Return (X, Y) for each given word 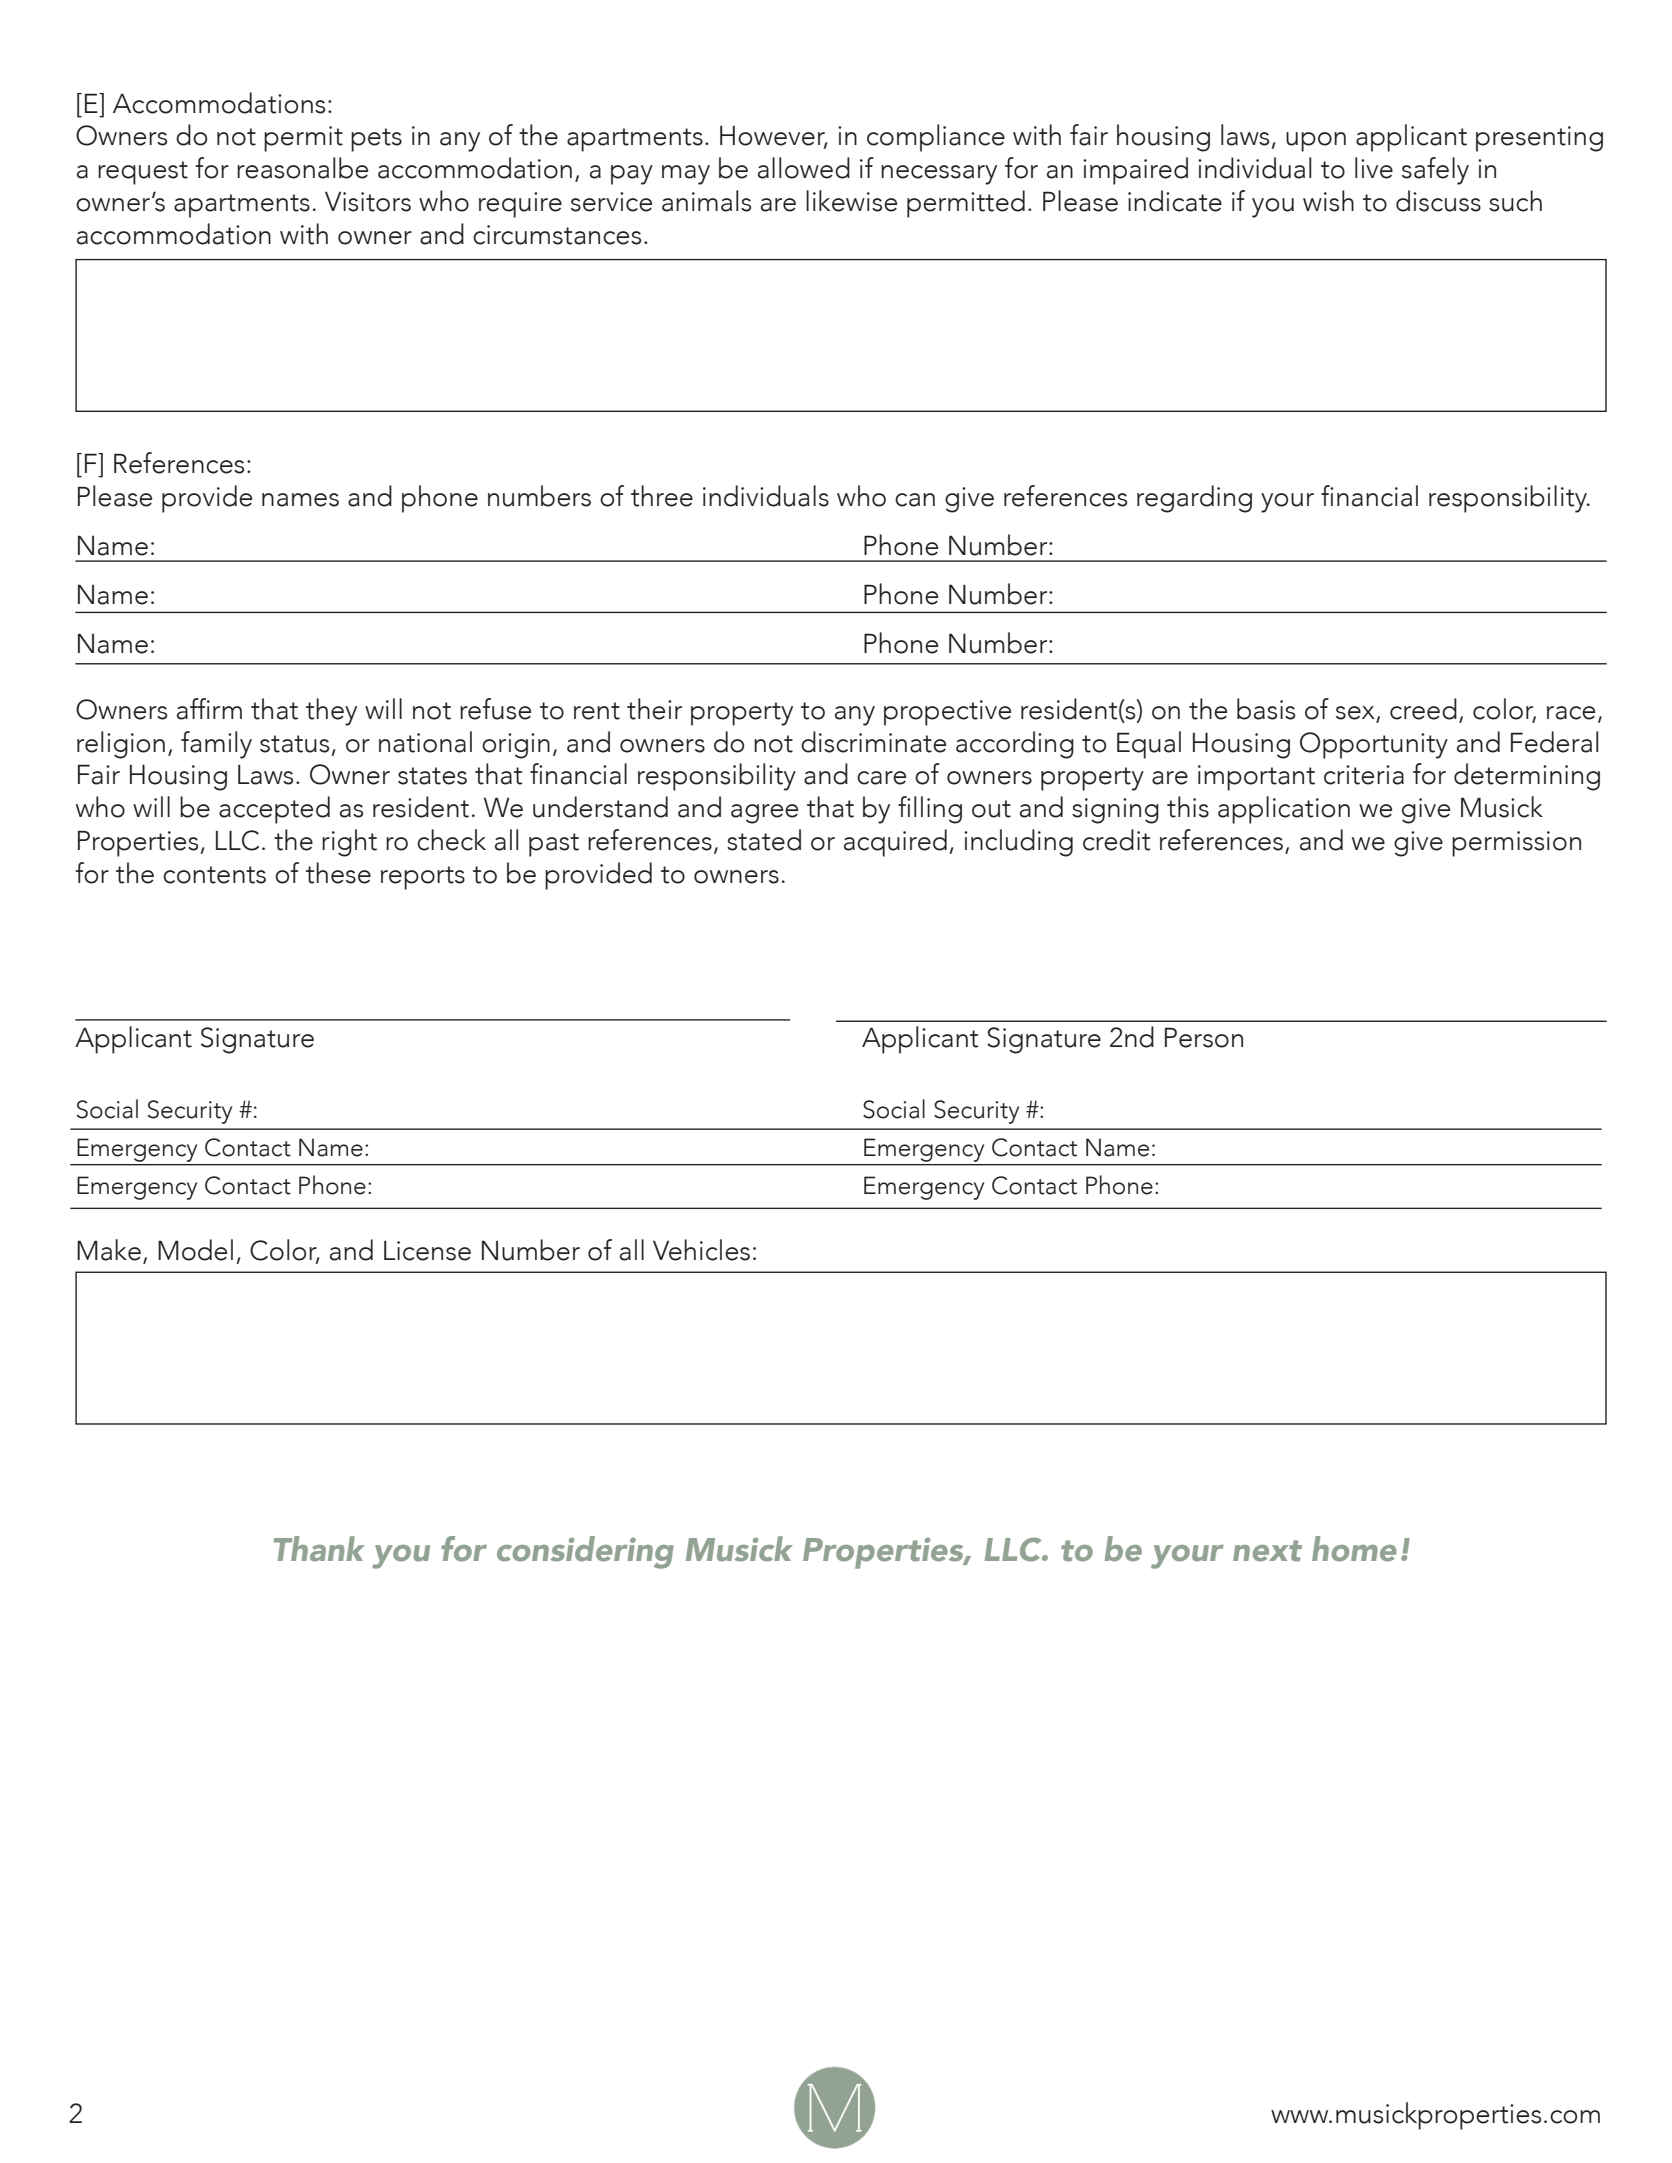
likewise (851, 201)
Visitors (368, 201)
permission (1516, 844)
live (1374, 168)
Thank (319, 1549)
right (349, 843)
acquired (895, 843)
